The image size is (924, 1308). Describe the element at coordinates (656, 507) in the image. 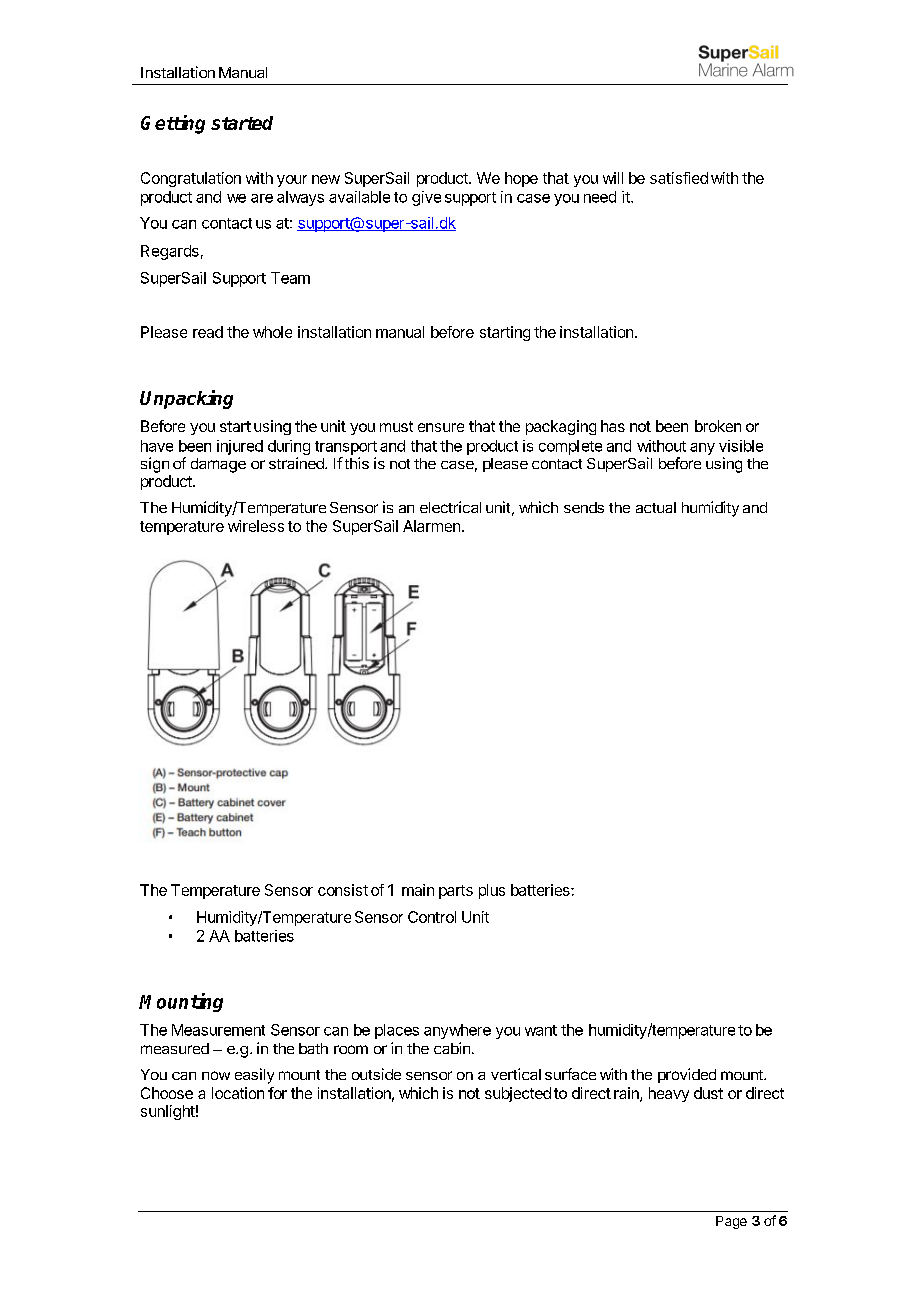

I see `actual` at that location.
